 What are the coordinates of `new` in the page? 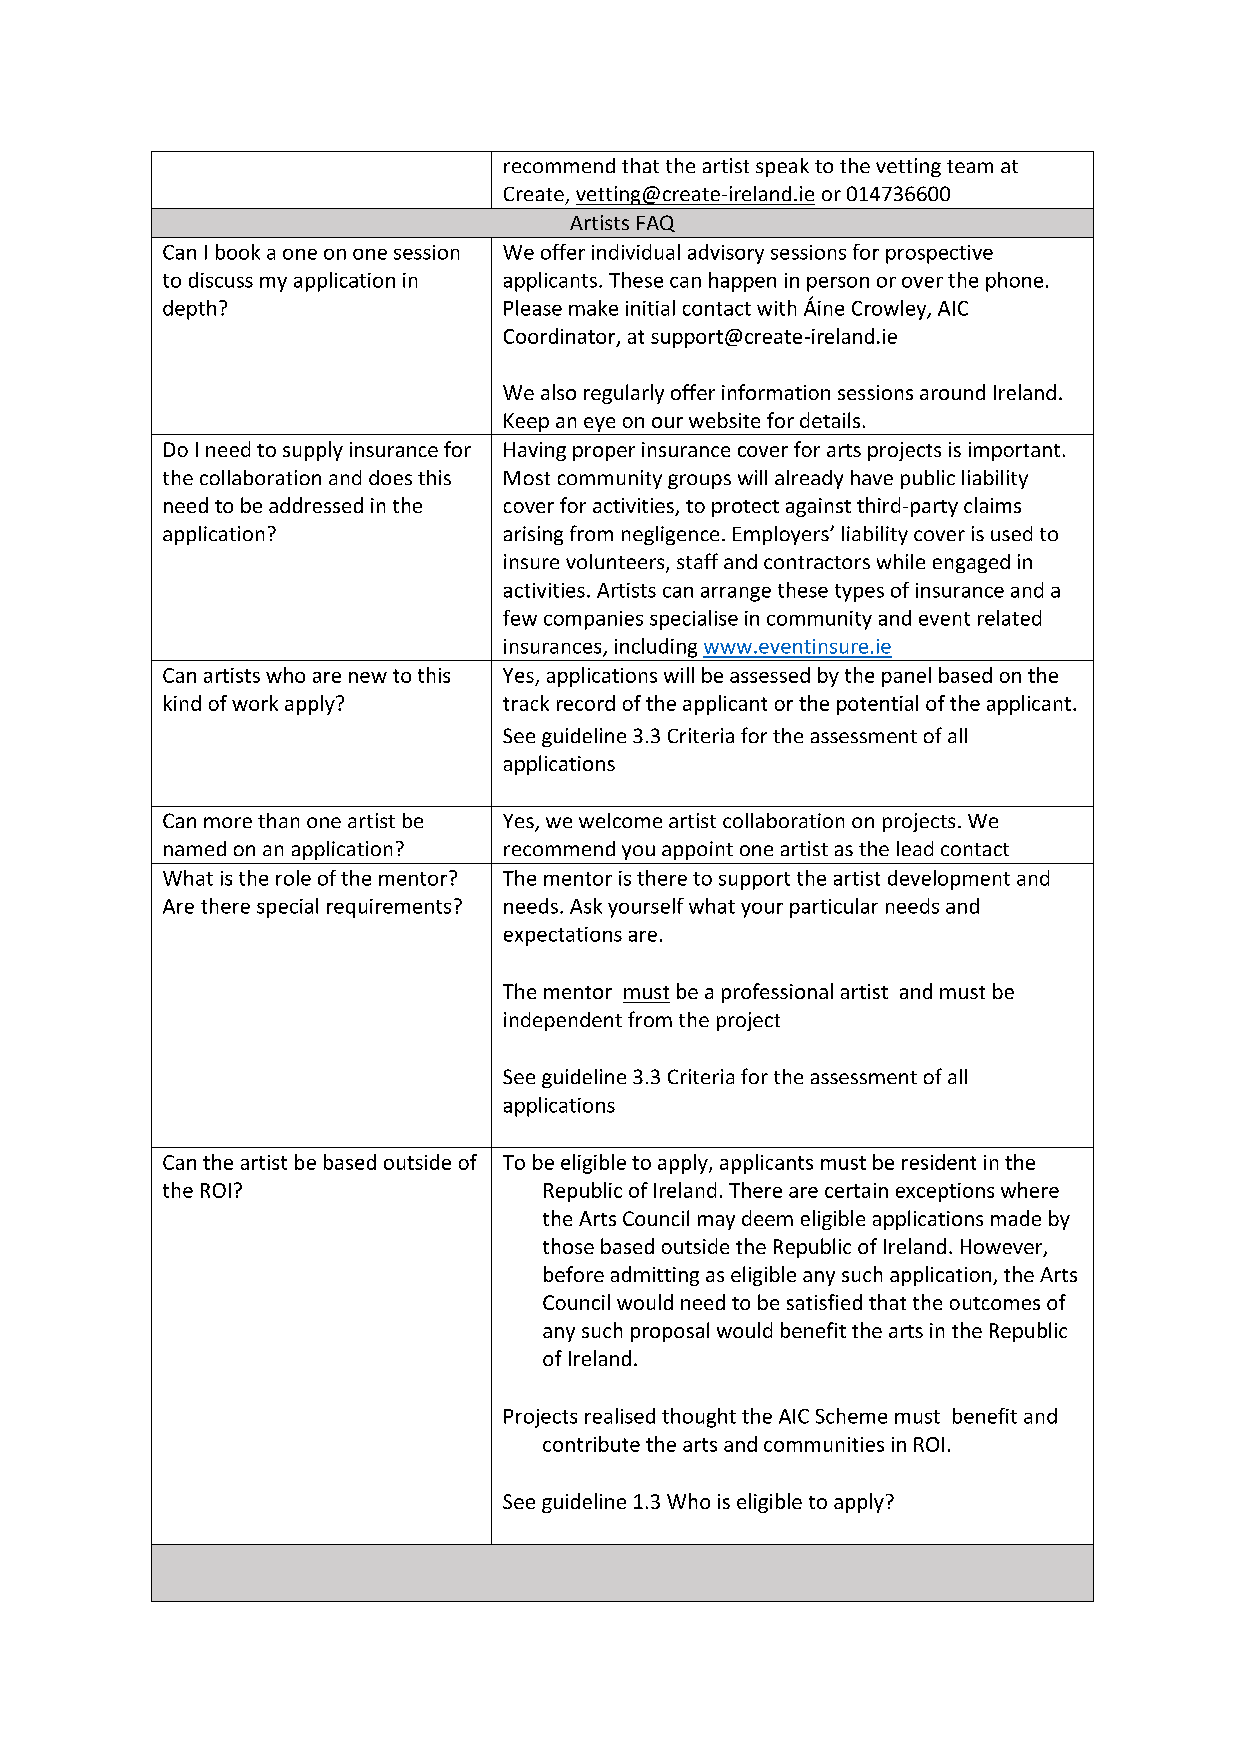 It's located at (368, 677).
